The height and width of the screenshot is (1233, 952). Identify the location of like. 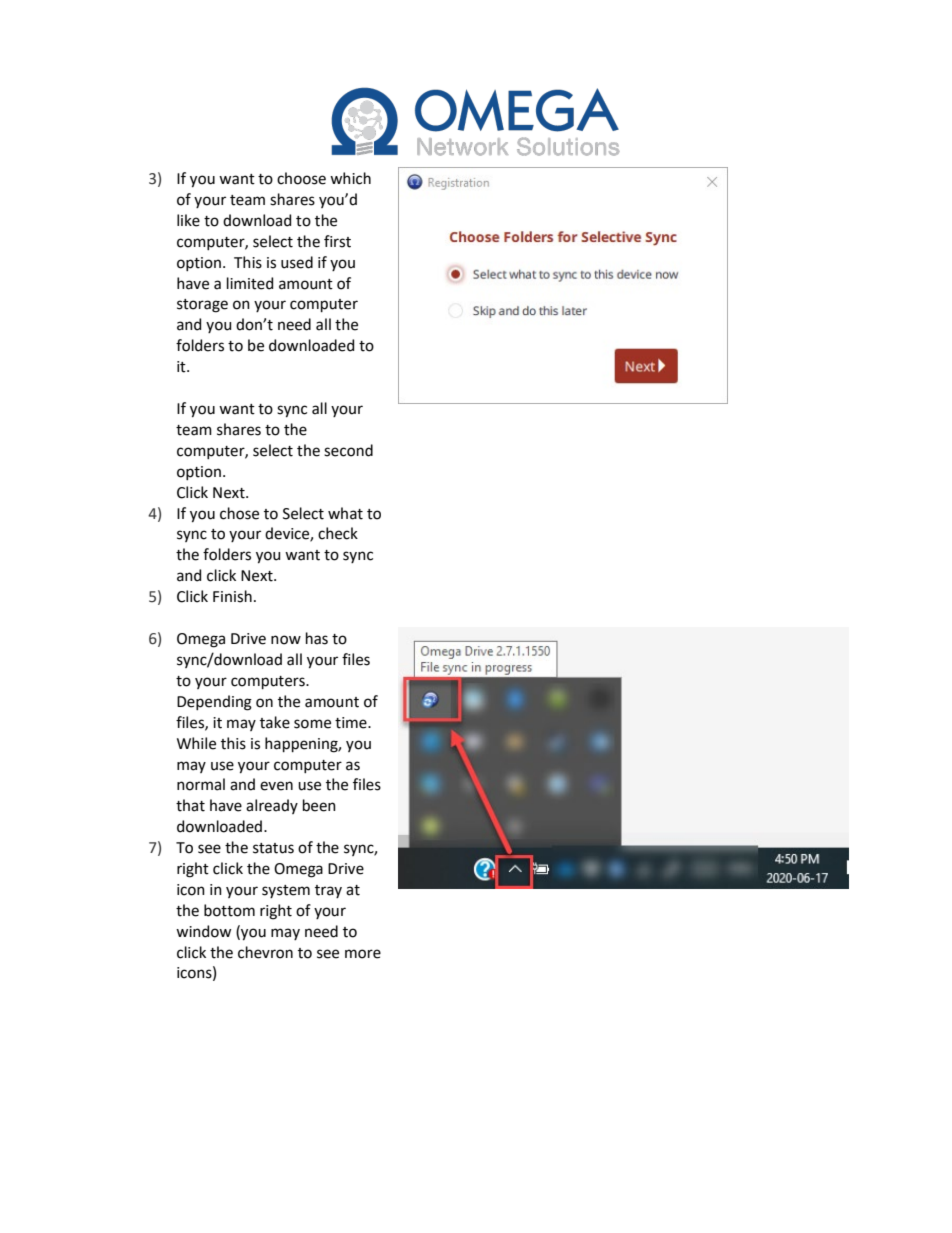
(188, 220).
